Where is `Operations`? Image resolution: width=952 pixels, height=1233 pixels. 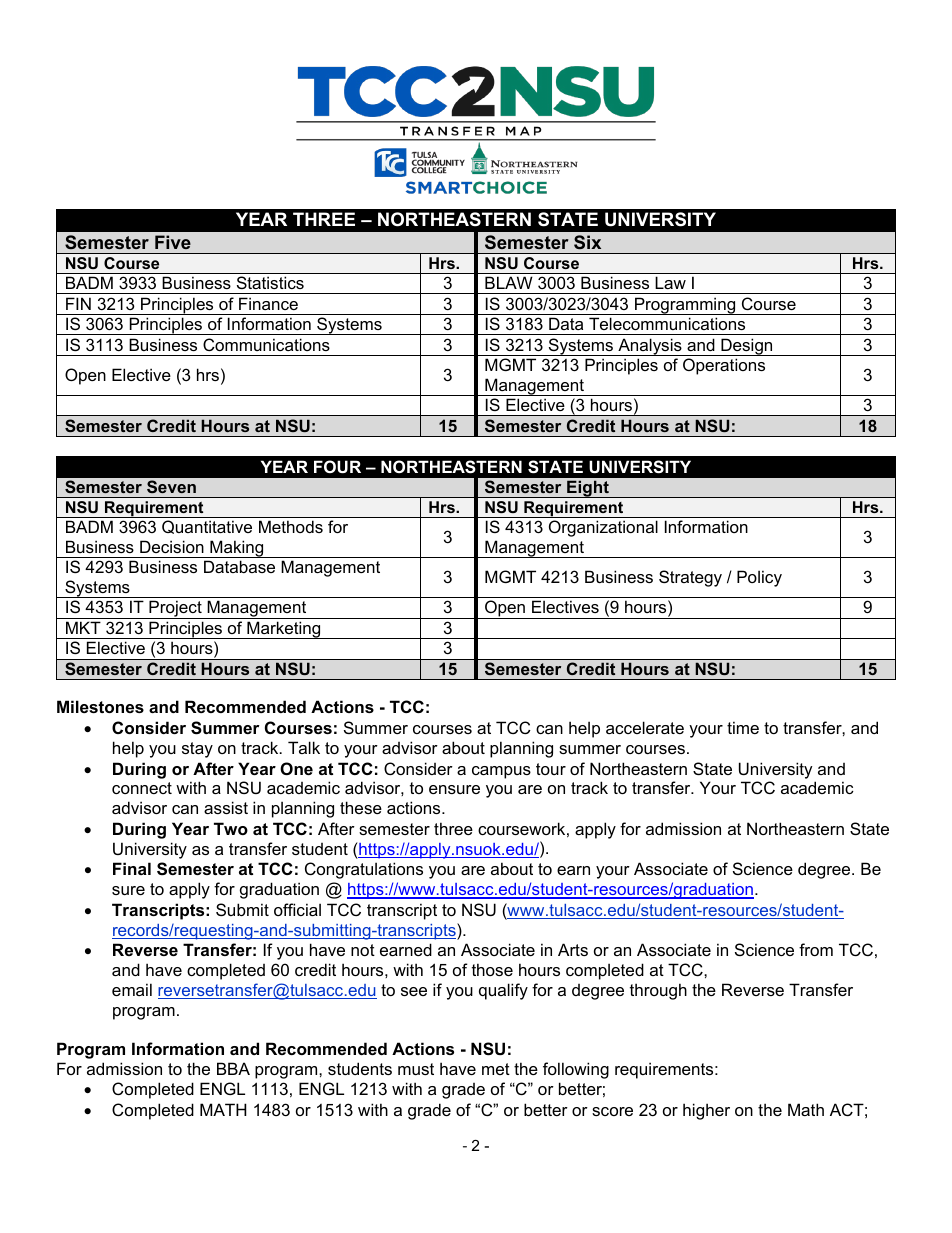 Operations is located at coordinates (724, 366).
